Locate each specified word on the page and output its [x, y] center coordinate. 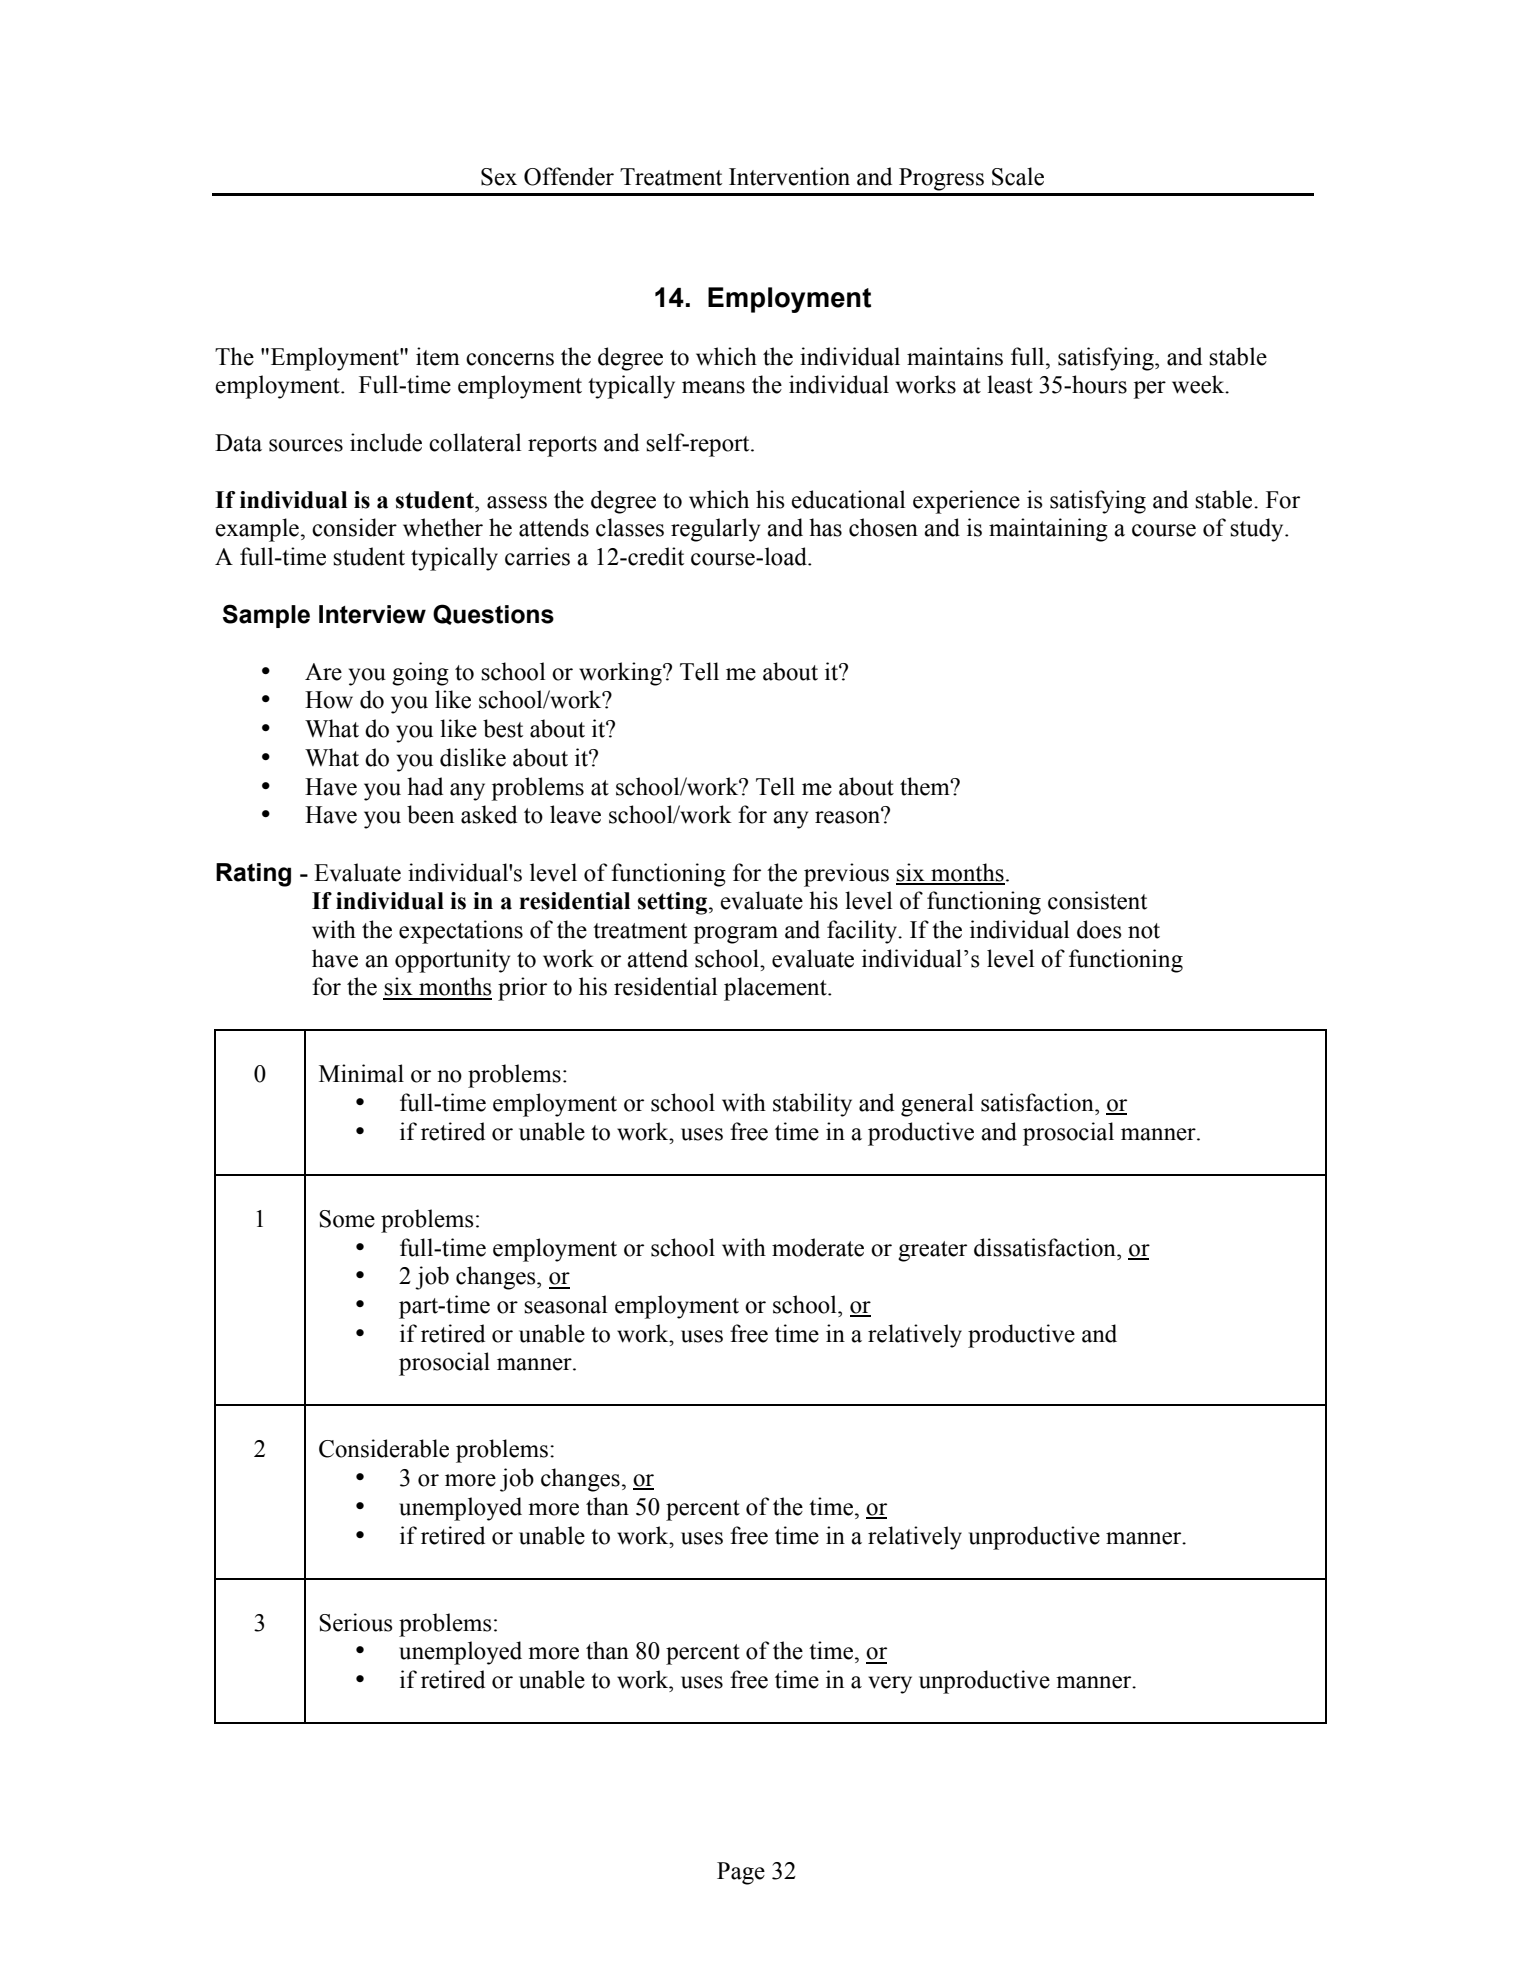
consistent [1097, 900]
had [425, 786]
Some [347, 1219]
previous [846, 875]
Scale [1018, 176]
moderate [818, 1247]
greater [932, 1251]
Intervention [789, 176]
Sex [499, 177]
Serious [355, 1622]
